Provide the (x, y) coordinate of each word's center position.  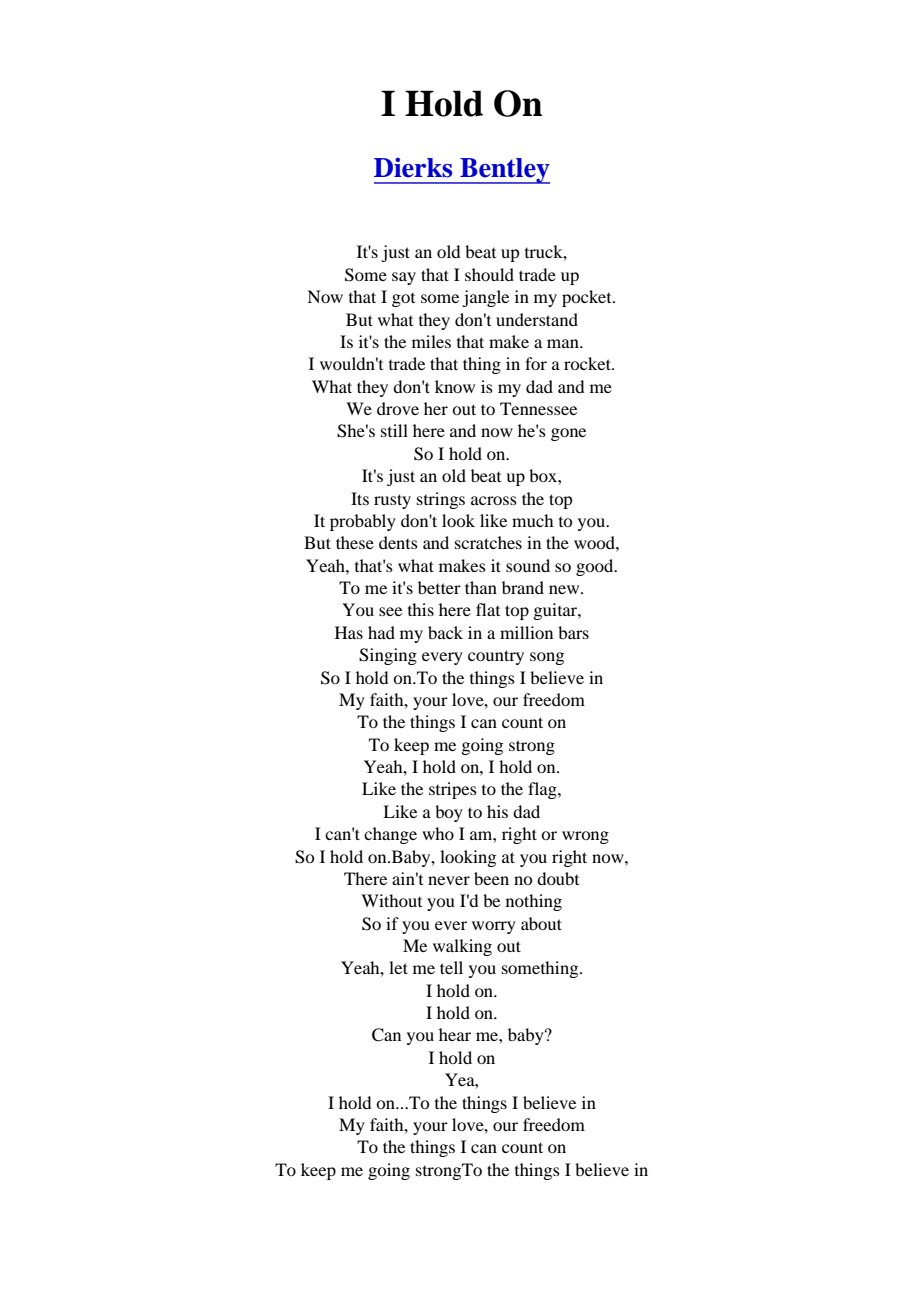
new (565, 589)
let (398, 967)
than (481, 587)
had (381, 632)
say (404, 278)
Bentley (504, 171)
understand (537, 319)
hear (455, 1034)
